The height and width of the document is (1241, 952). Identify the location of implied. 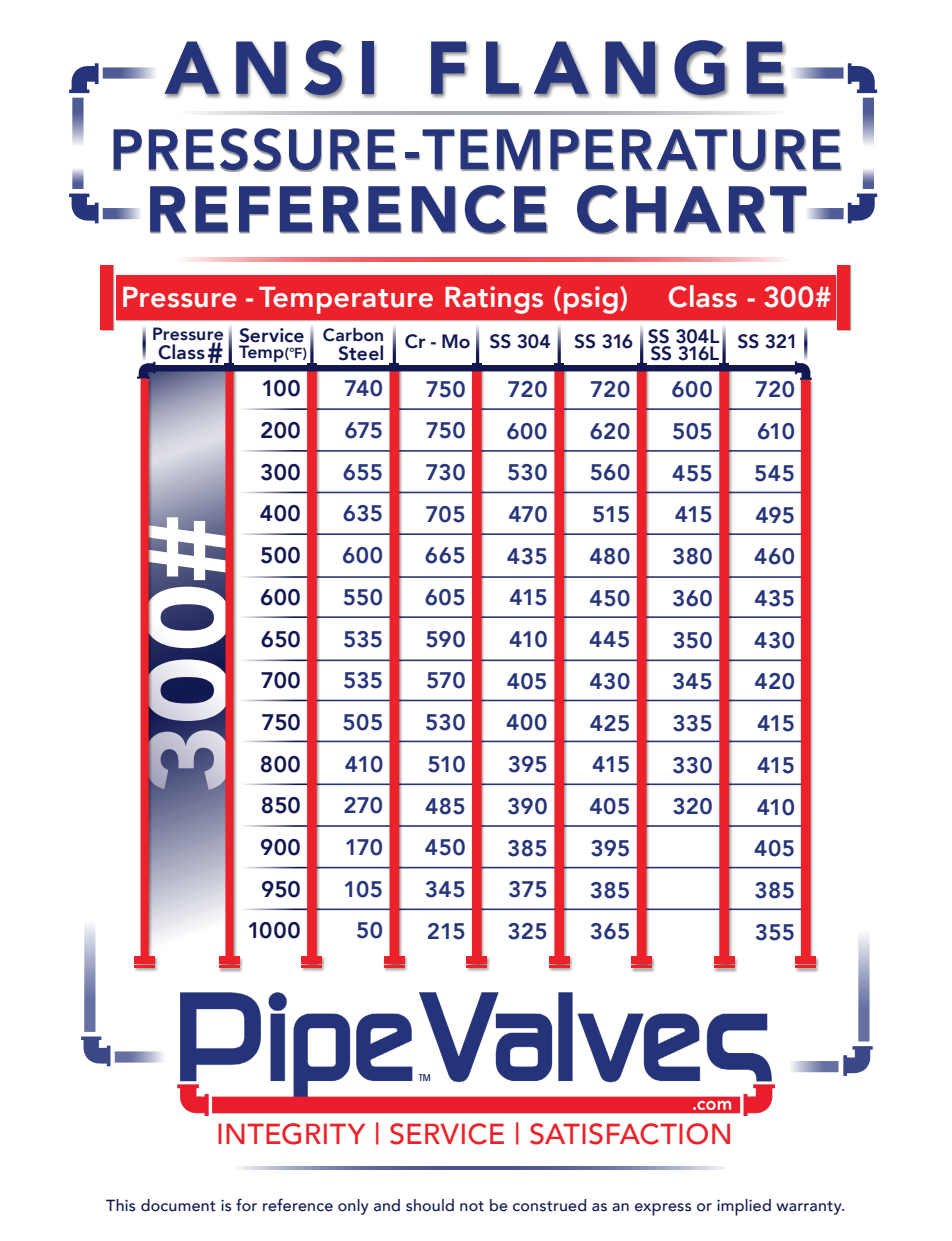
(744, 1207).
